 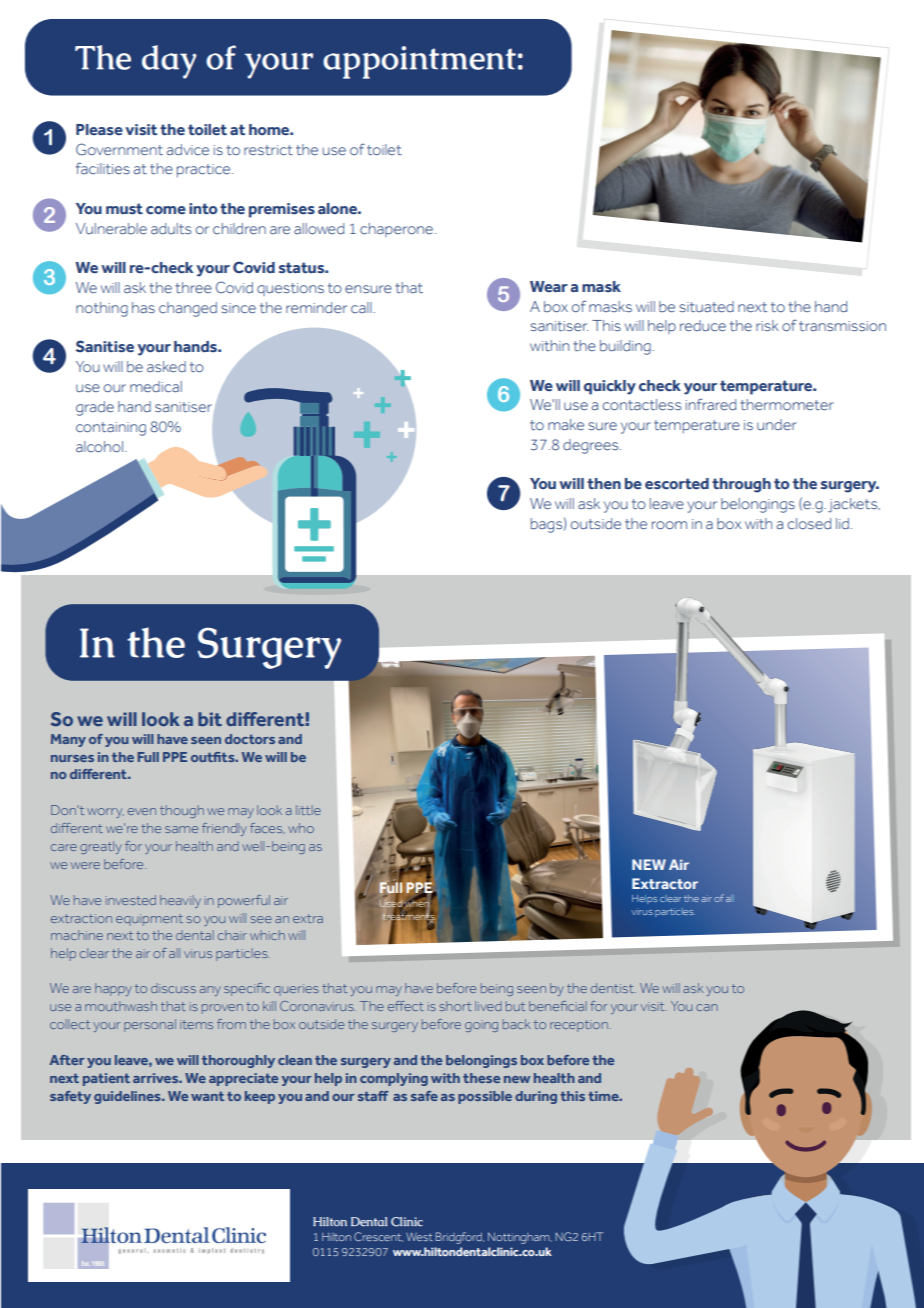 I want to click on asked, so click(x=166, y=366).
